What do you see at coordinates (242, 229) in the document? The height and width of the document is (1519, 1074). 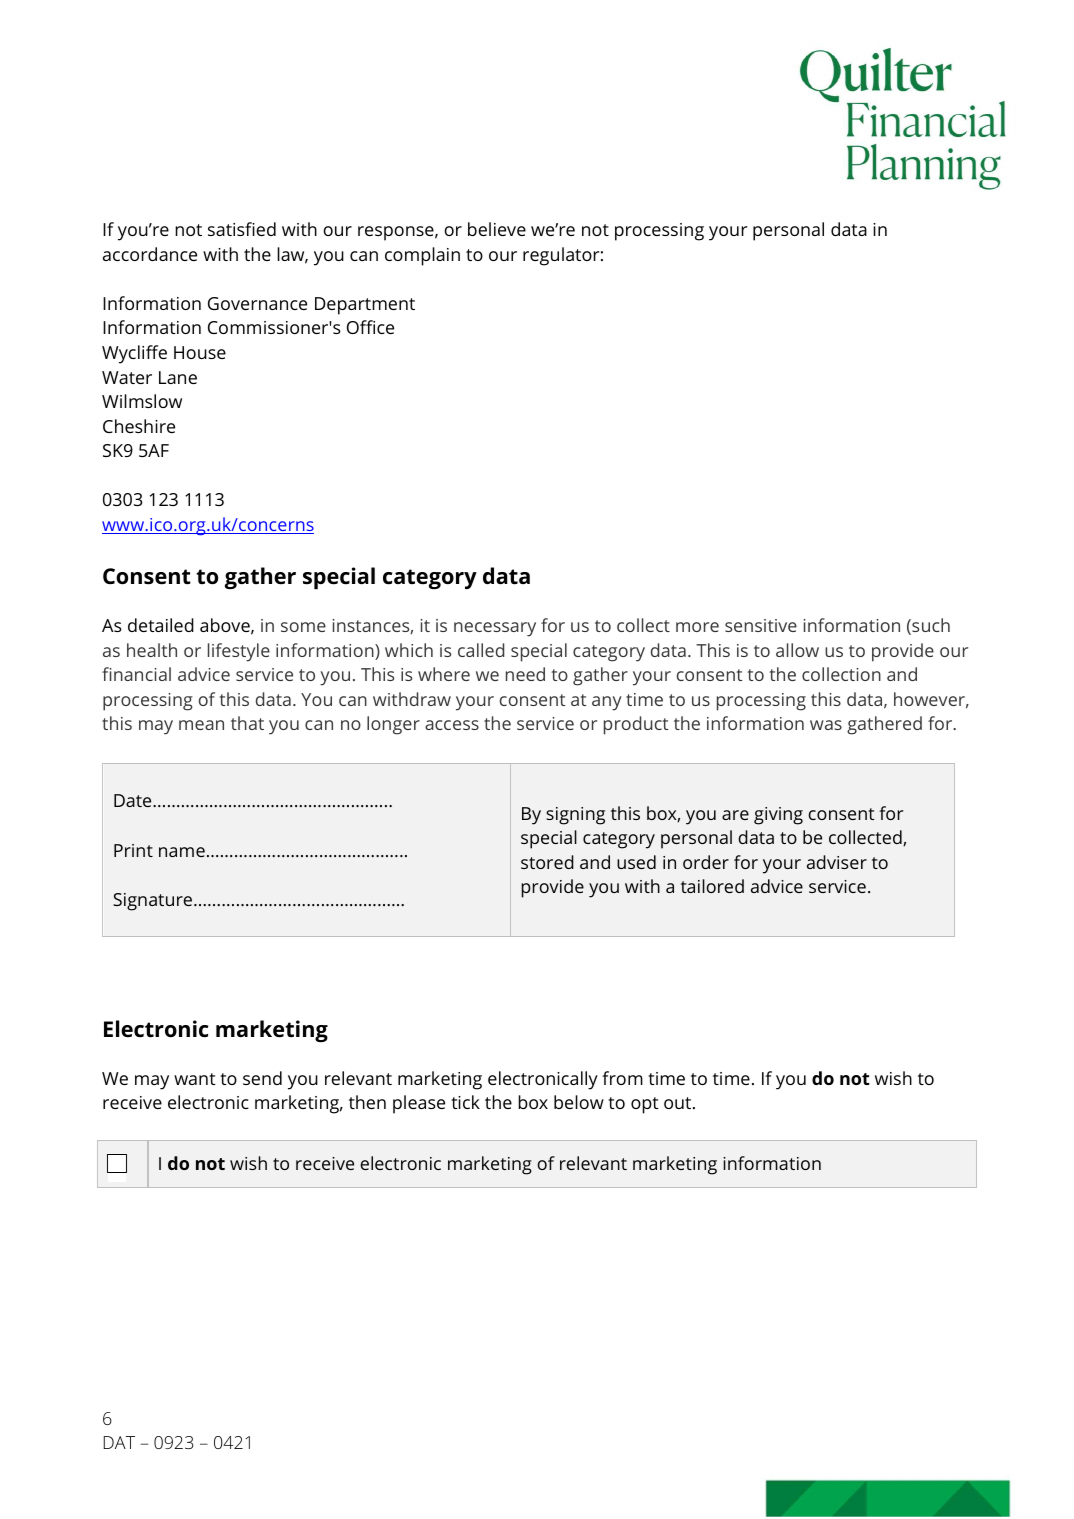 I see `satisfied` at bounding box center [242, 229].
